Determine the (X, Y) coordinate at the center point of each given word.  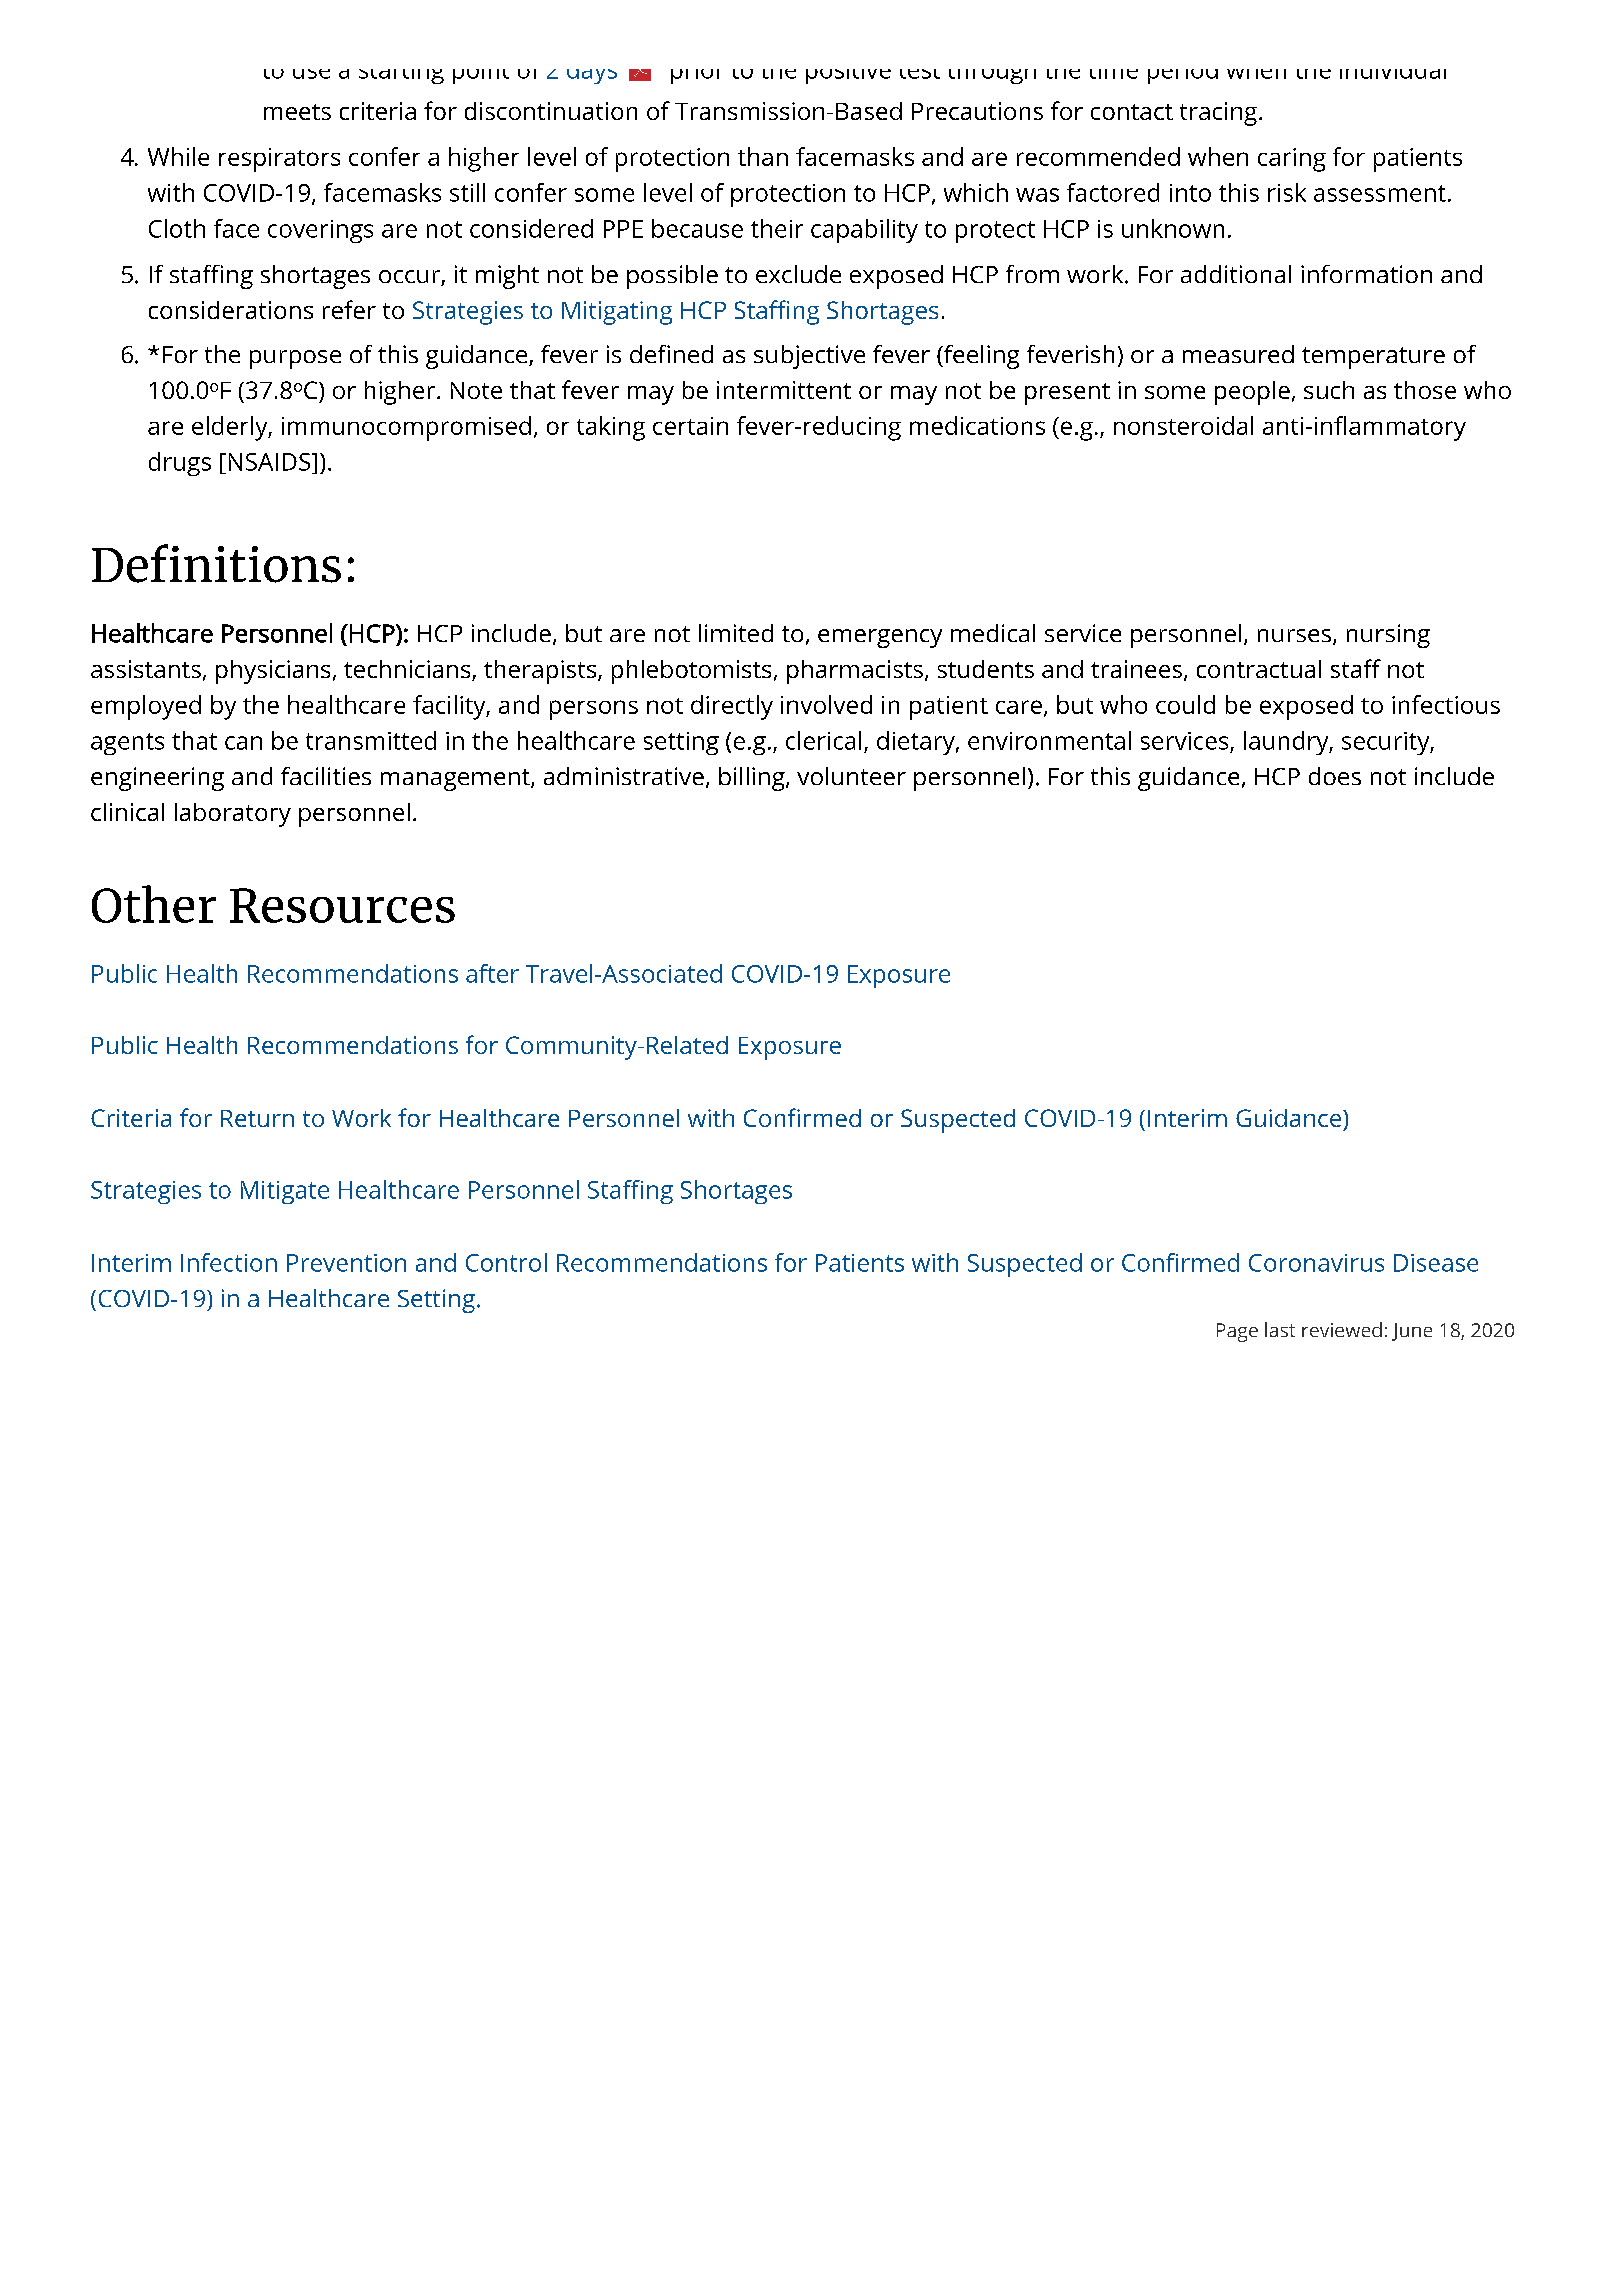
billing (752, 779)
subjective (809, 357)
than (763, 156)
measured (1238, 354)
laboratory (233, 815)
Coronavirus (1316, 1263)
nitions (262, 564)
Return (257, 1118)
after (492, 973)
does (1335, 776)
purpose (295, 359)
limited (736, 633)
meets (297, 112)
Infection (229, 1262)
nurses (1294, 635)
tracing (1218, 114)
